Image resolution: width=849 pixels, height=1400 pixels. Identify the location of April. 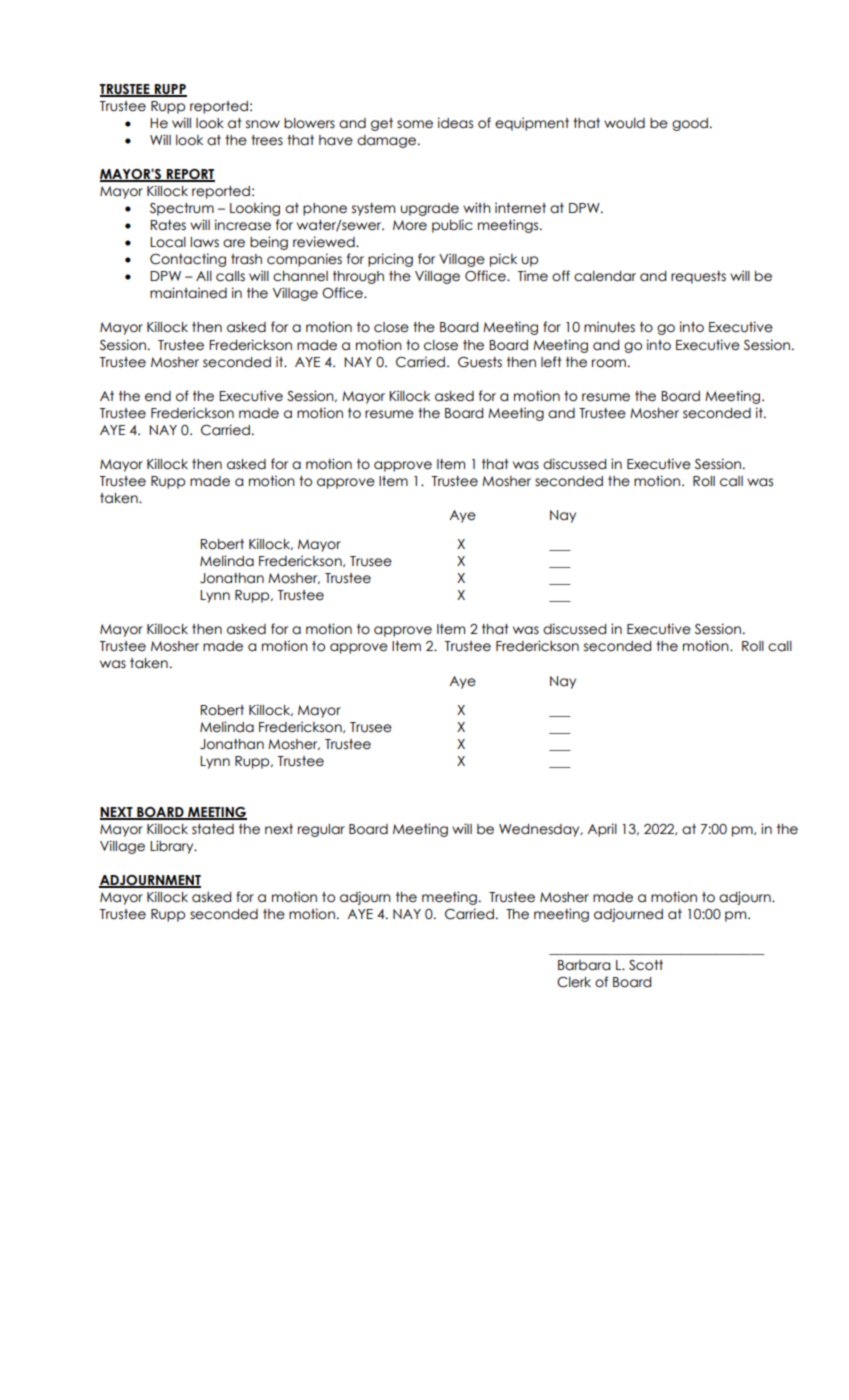
(602, 830).
